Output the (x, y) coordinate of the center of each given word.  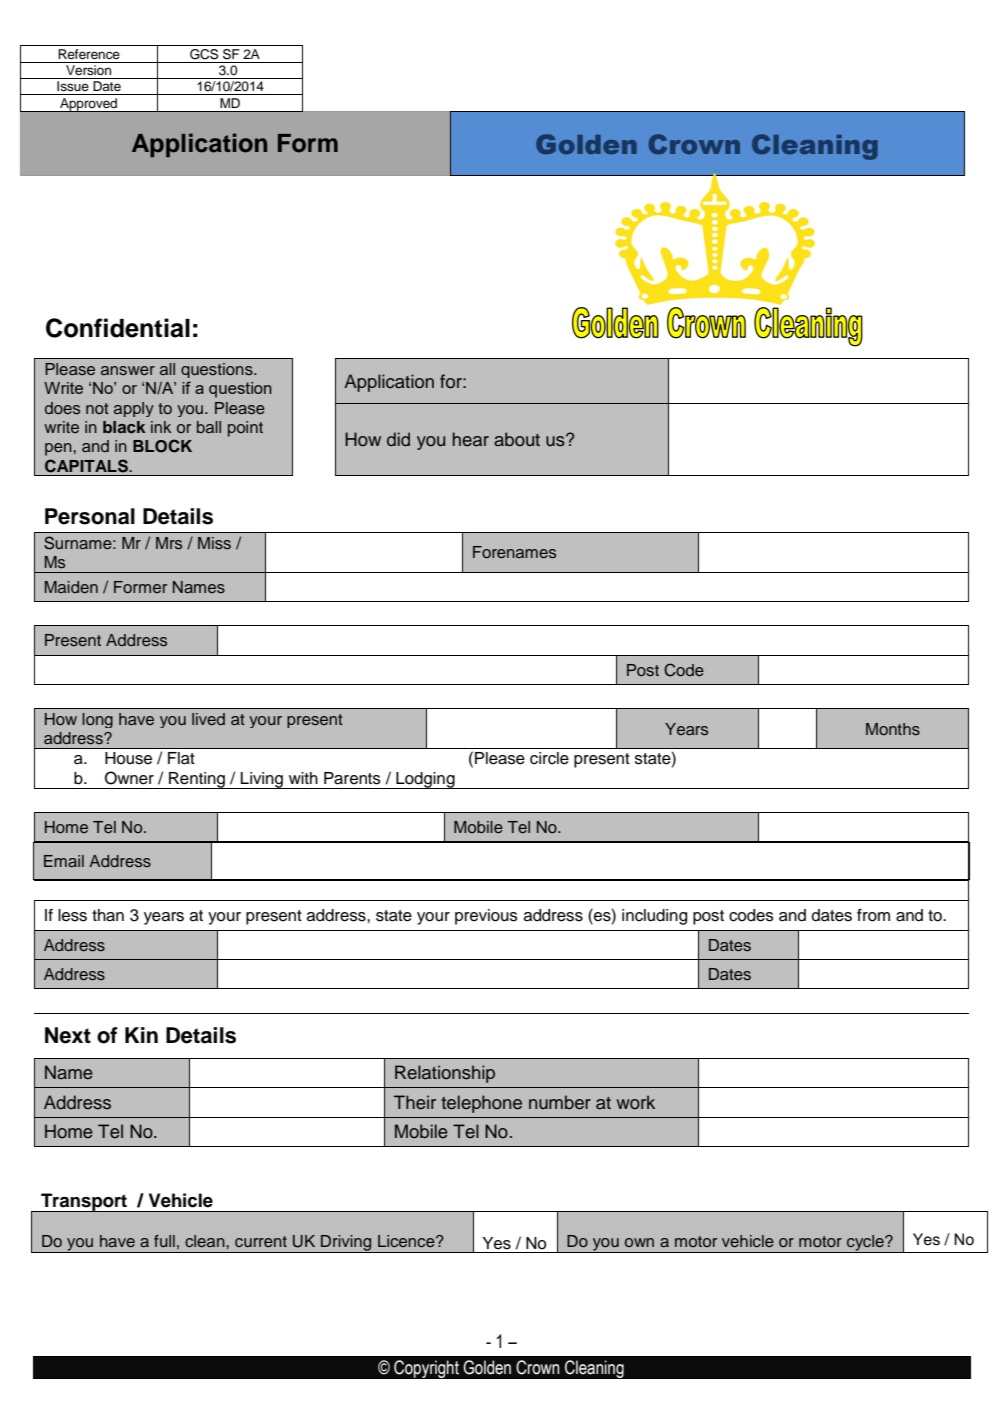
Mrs (169, 543)
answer (128, 371)
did (398, 439)
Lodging (425, 780)
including (654, 917)
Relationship (445, 1074)
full (164, 1241)
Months (893, 729)
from (873, 915)
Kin (141, 1035)
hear (471, 439)
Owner (129, 778)
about (517, 439)
